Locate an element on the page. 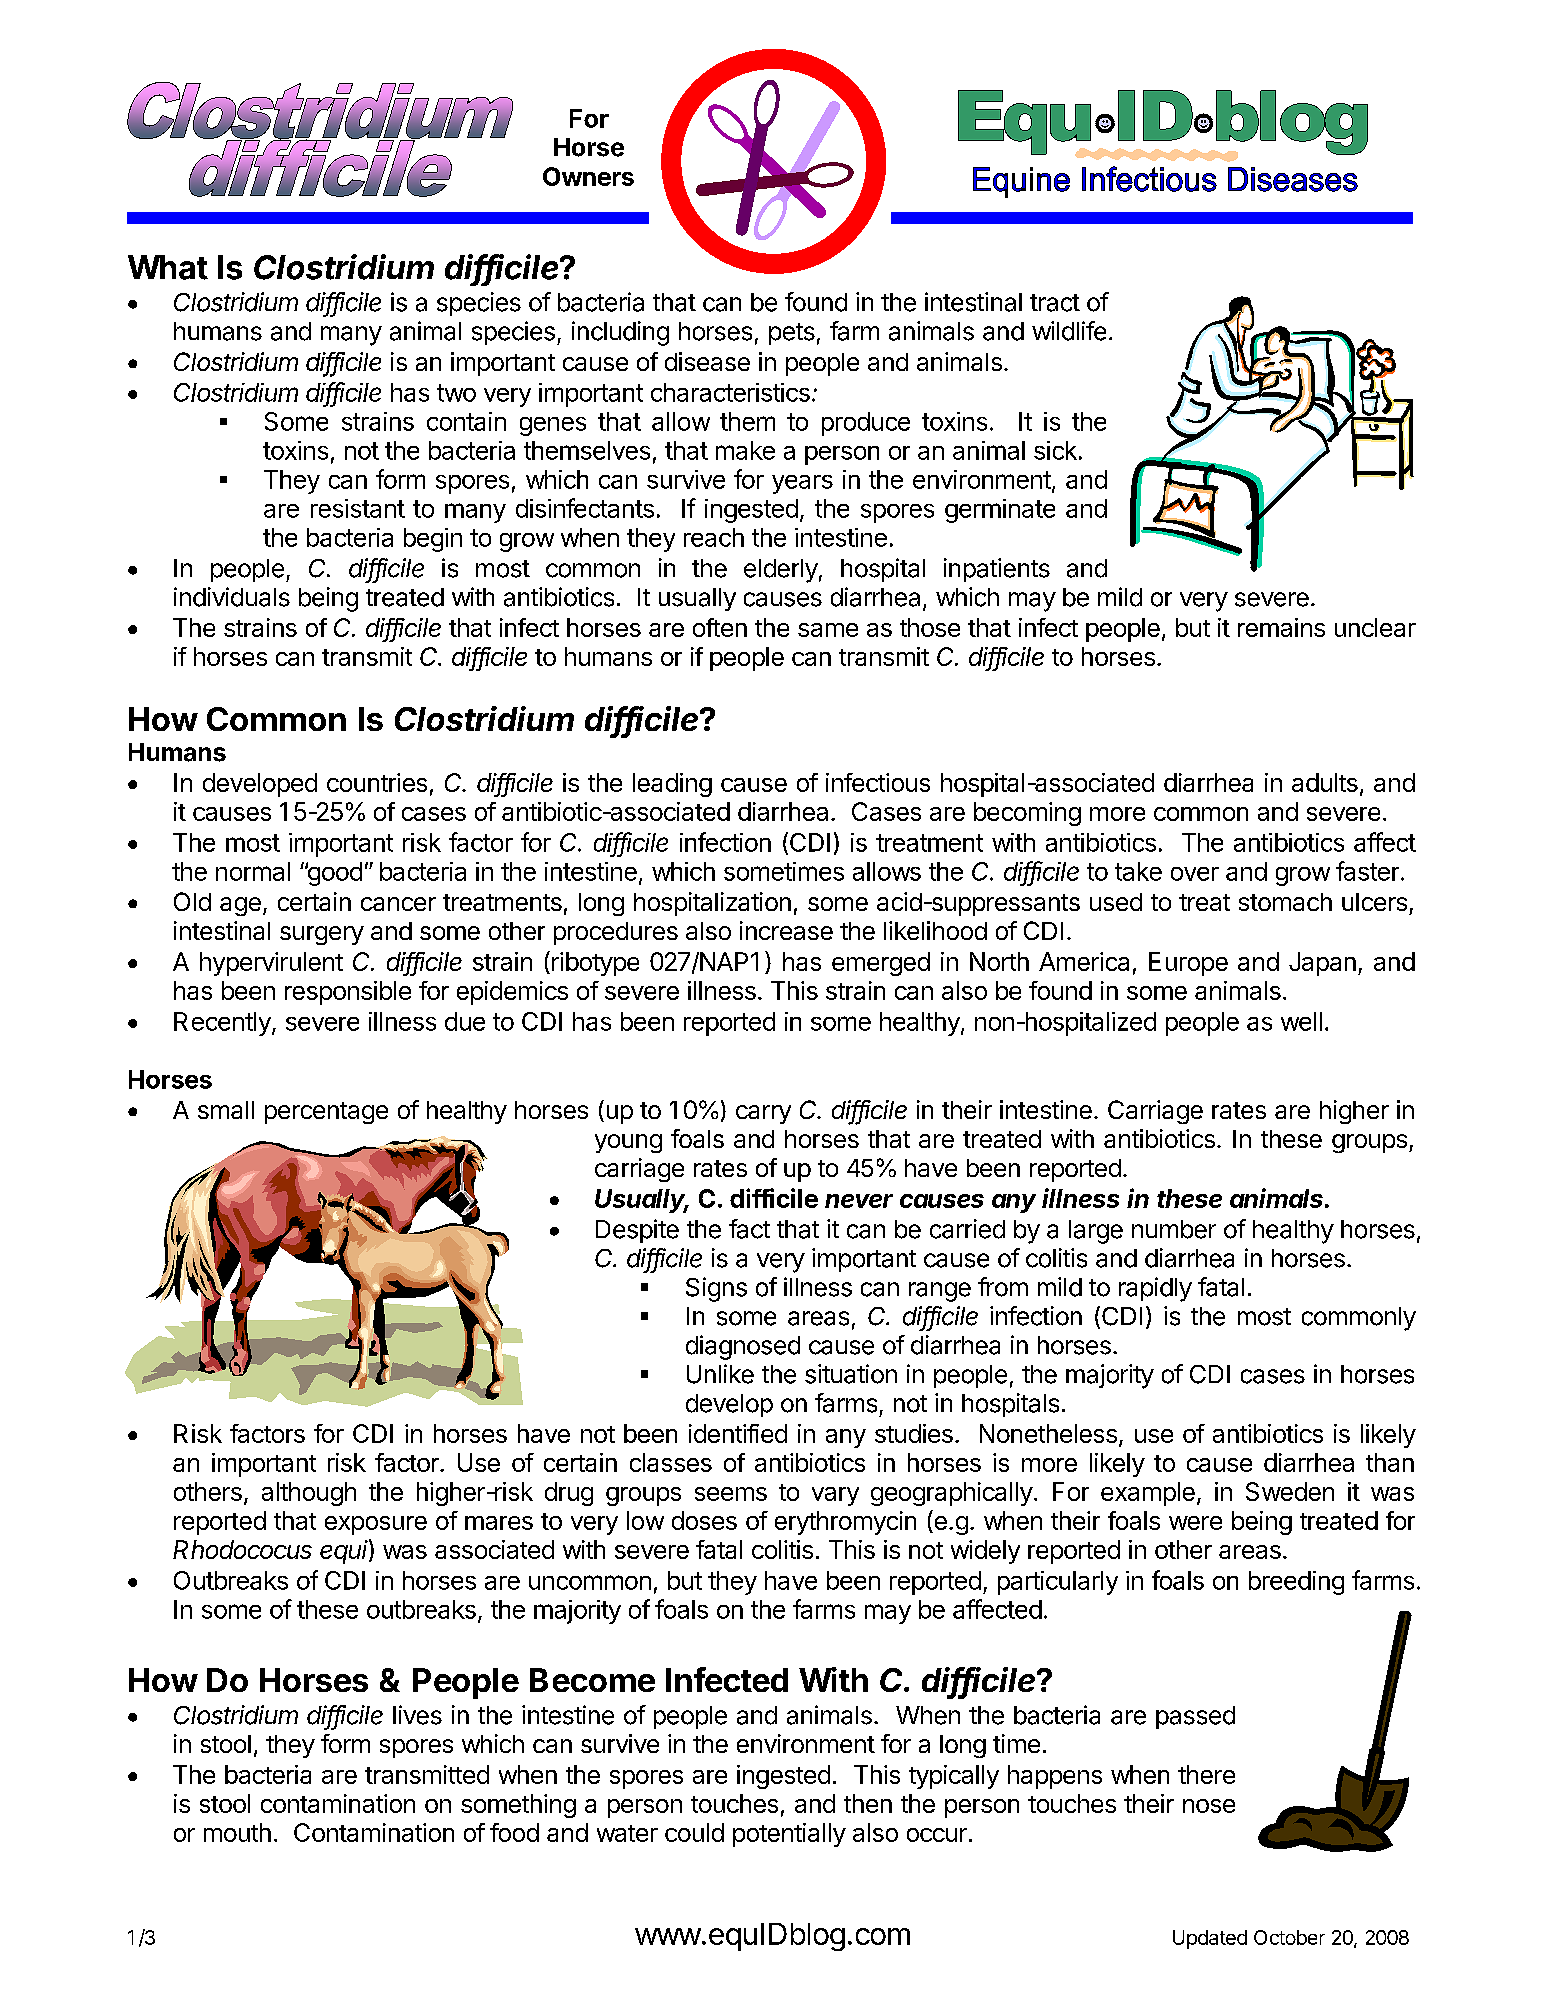  countries is located at coordinates (377, 782).
